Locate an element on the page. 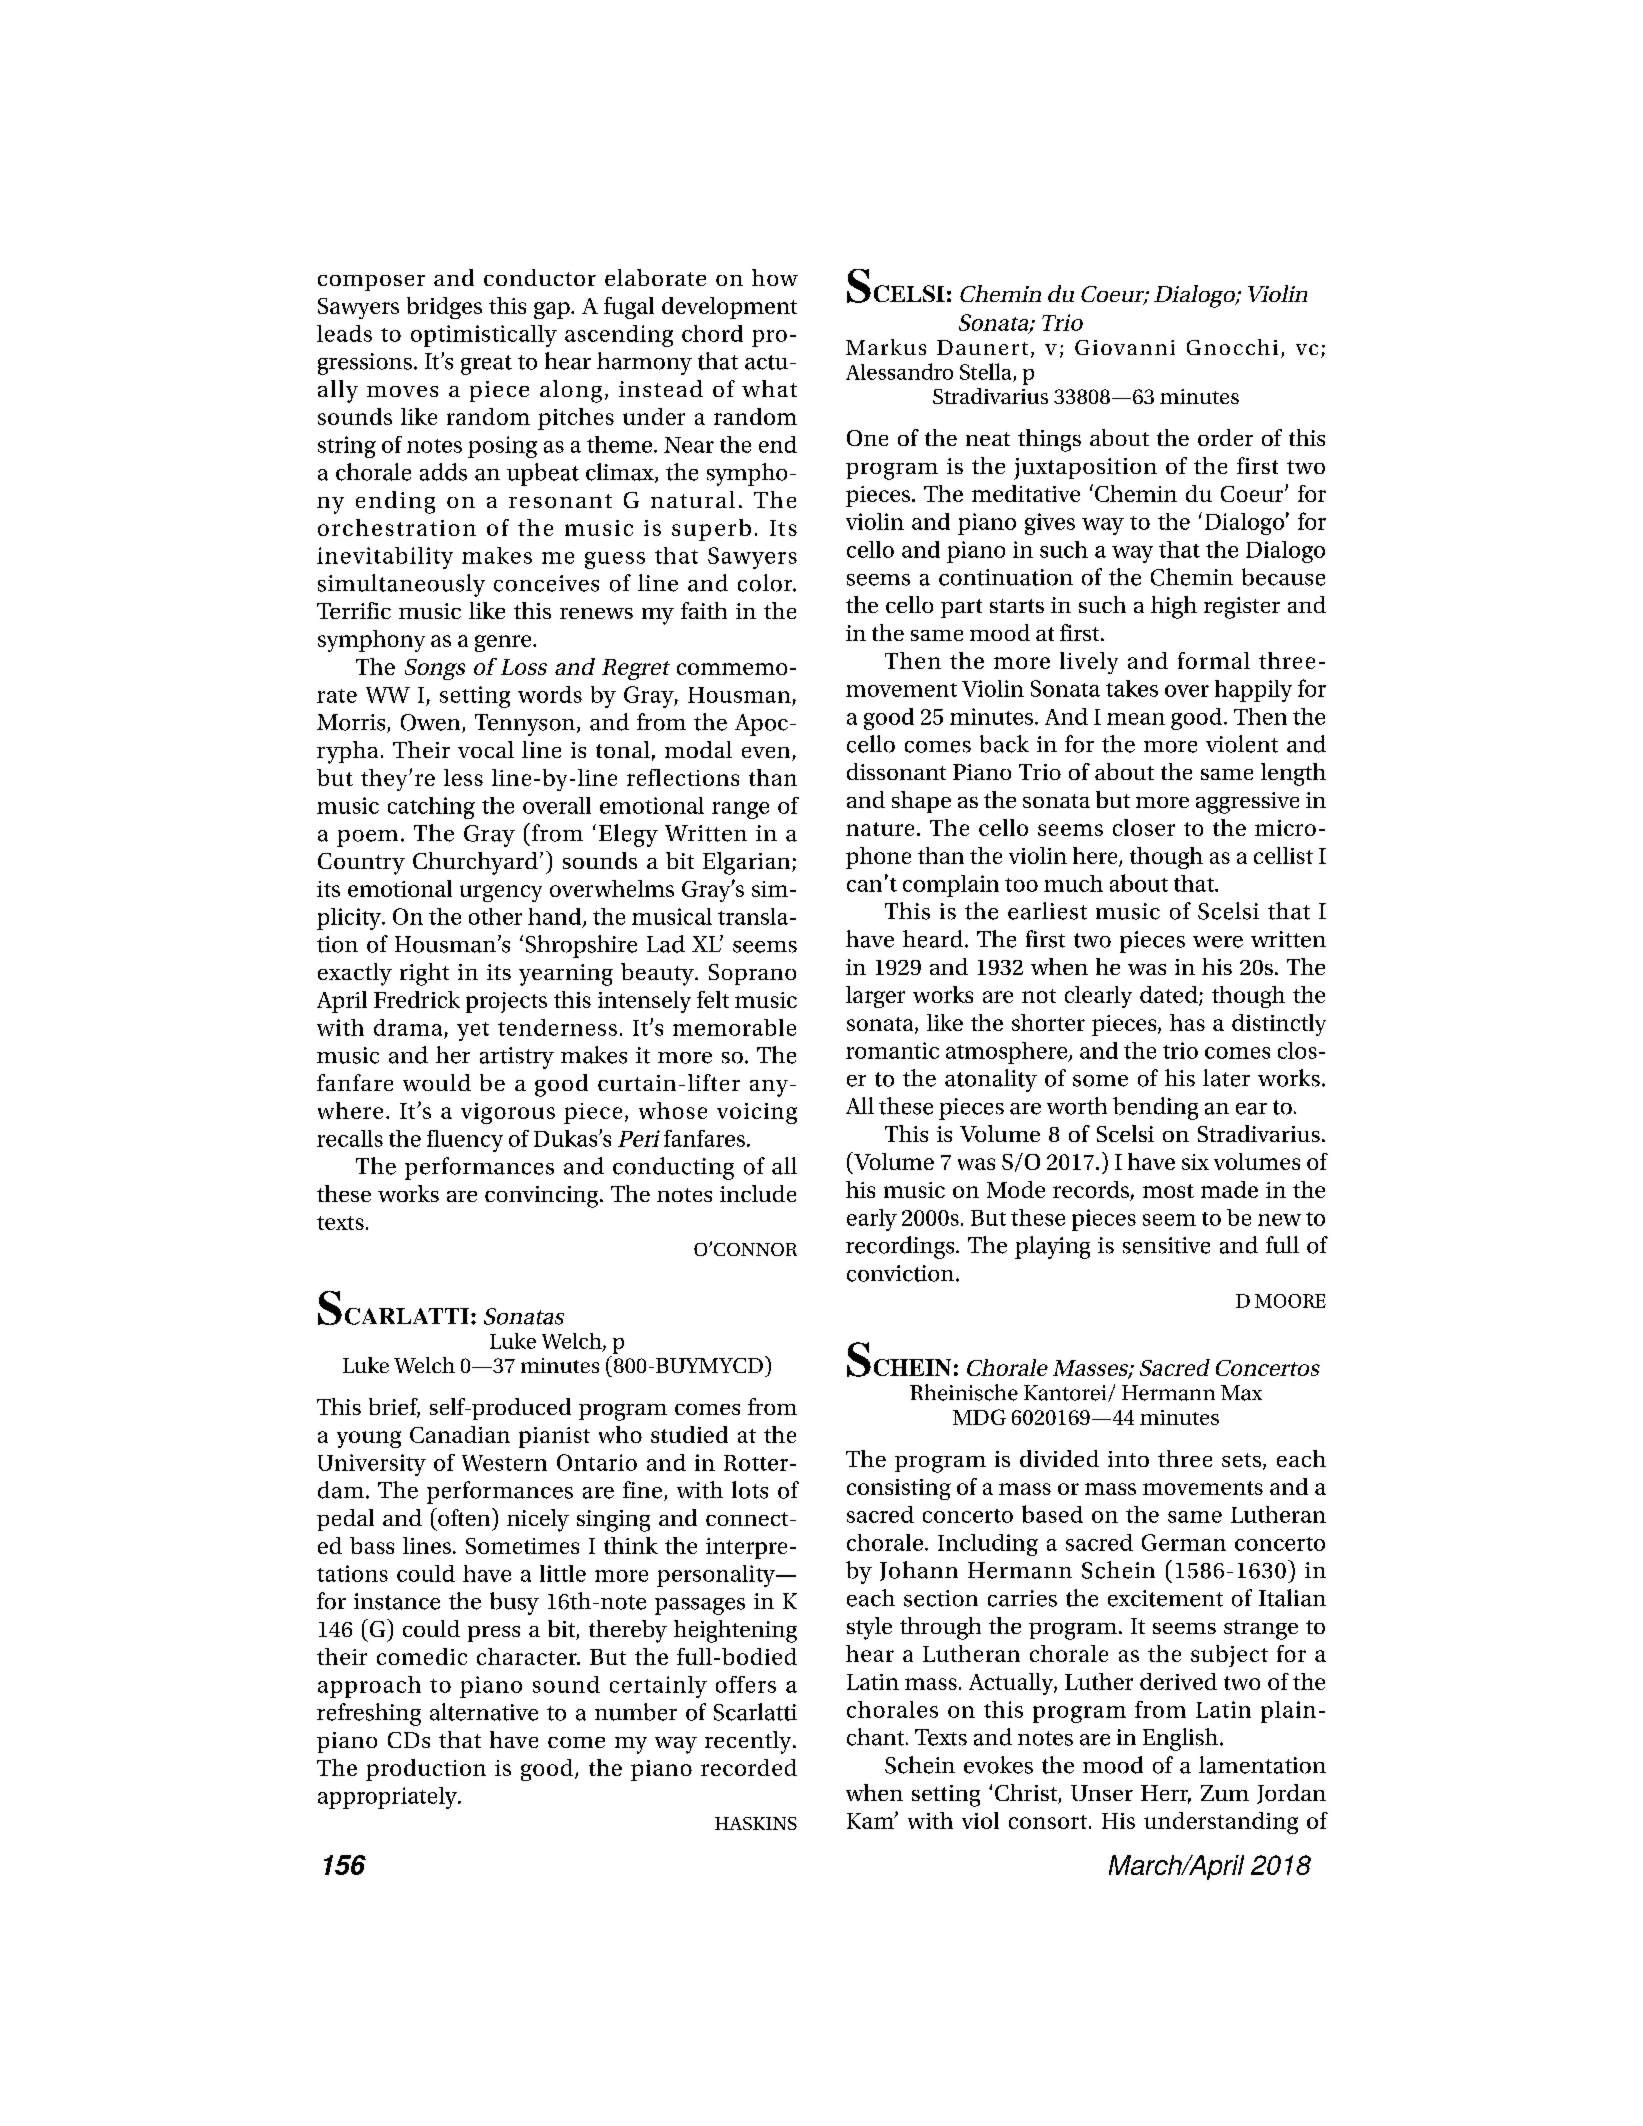  high is located at coordinates (1174, 607).
